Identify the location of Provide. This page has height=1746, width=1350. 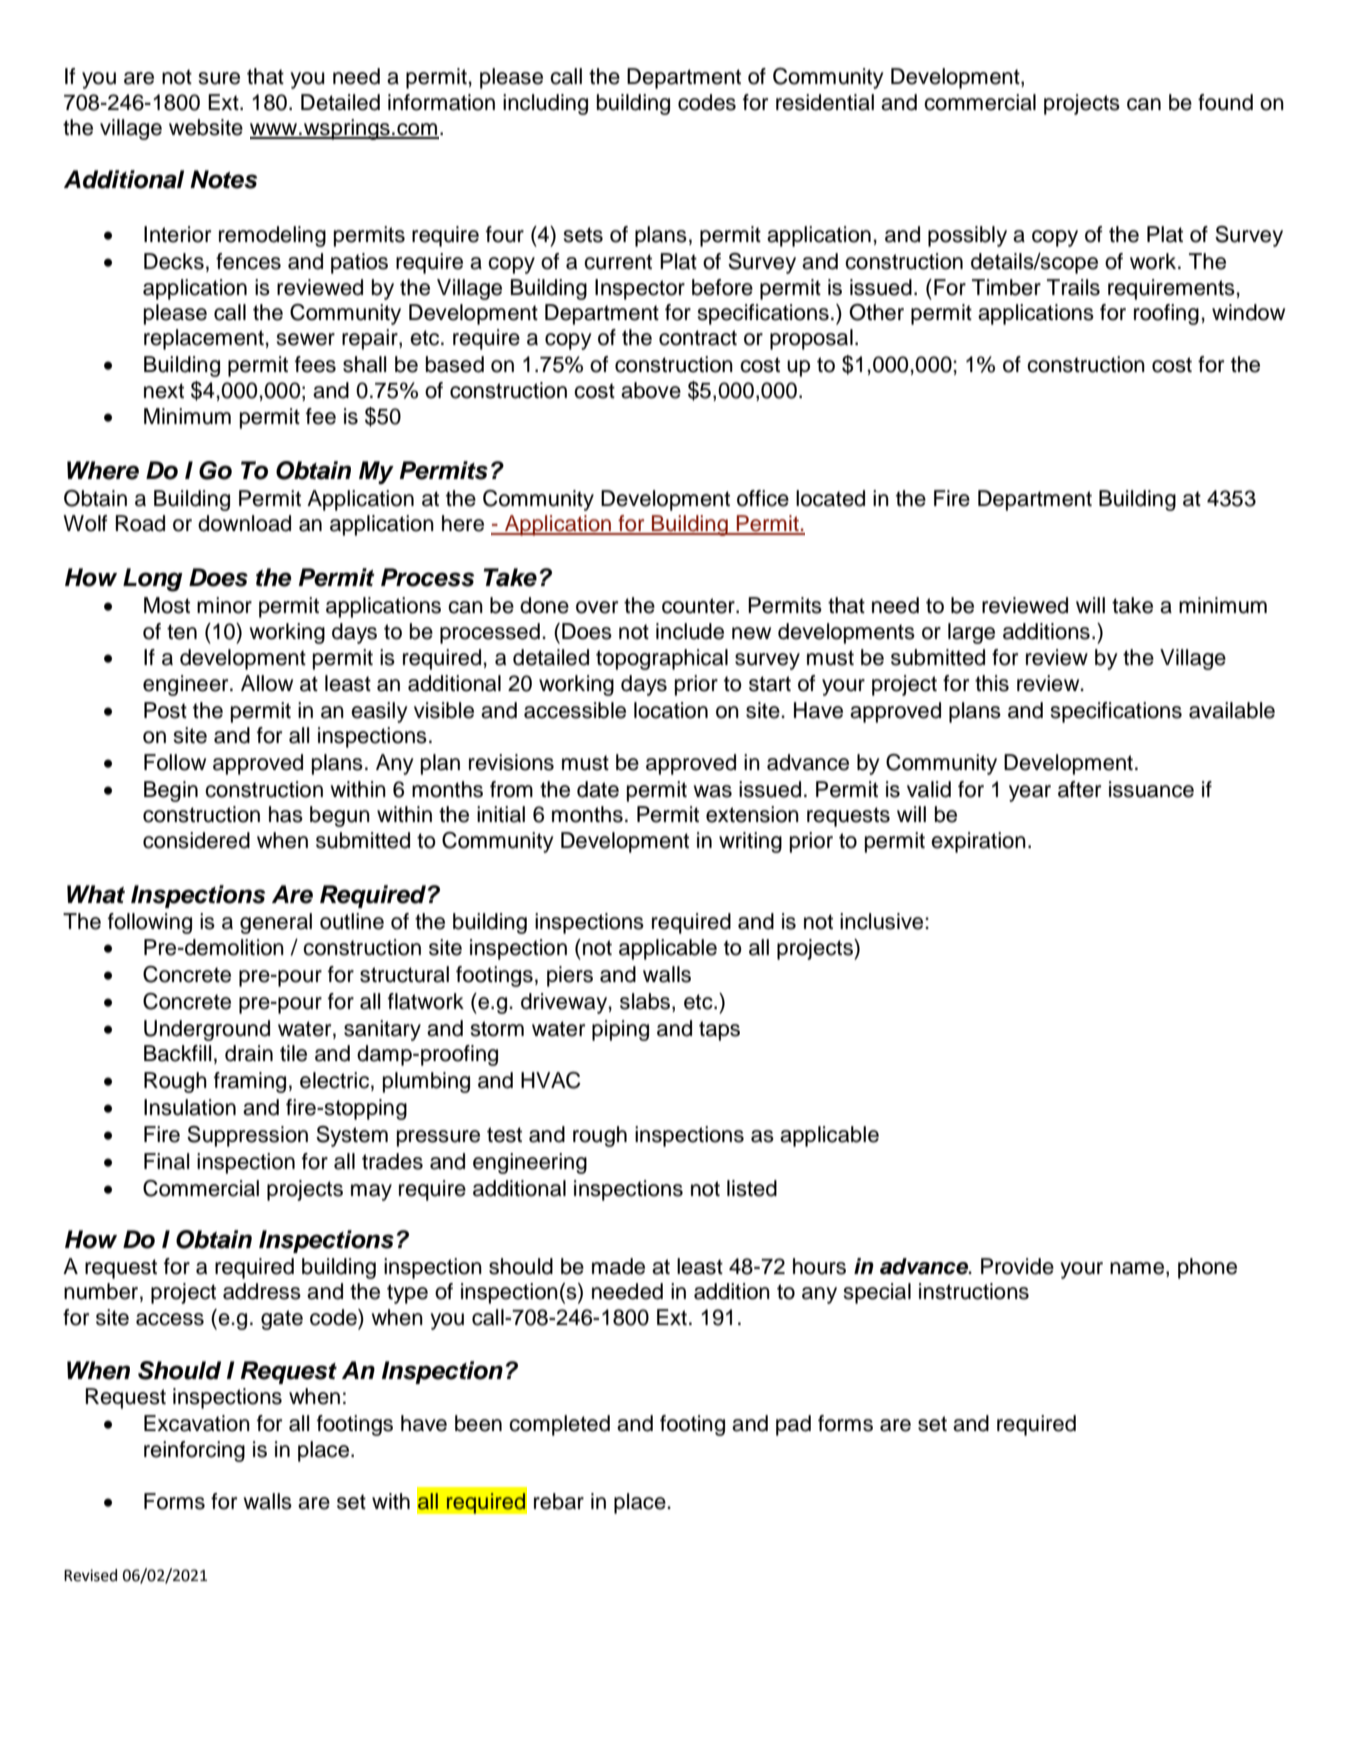
(1017, 1266).
